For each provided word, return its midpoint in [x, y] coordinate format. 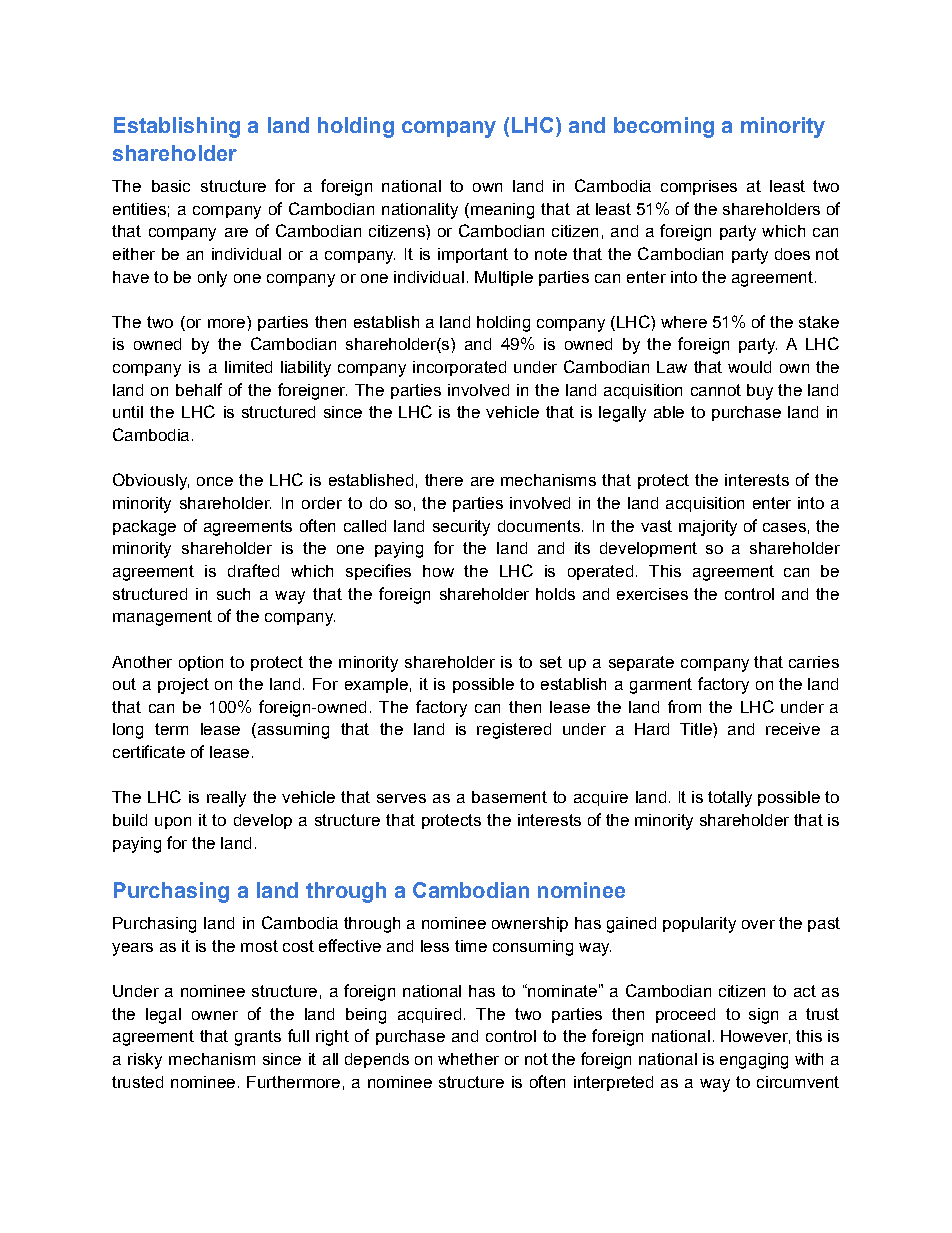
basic [171, 186]
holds [555, 594]
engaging [754, 1061]
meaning [501, 211]
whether [468, 1059]
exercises [652, 594]
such [233, 594]
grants [258, 1038]
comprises [699, 187]
